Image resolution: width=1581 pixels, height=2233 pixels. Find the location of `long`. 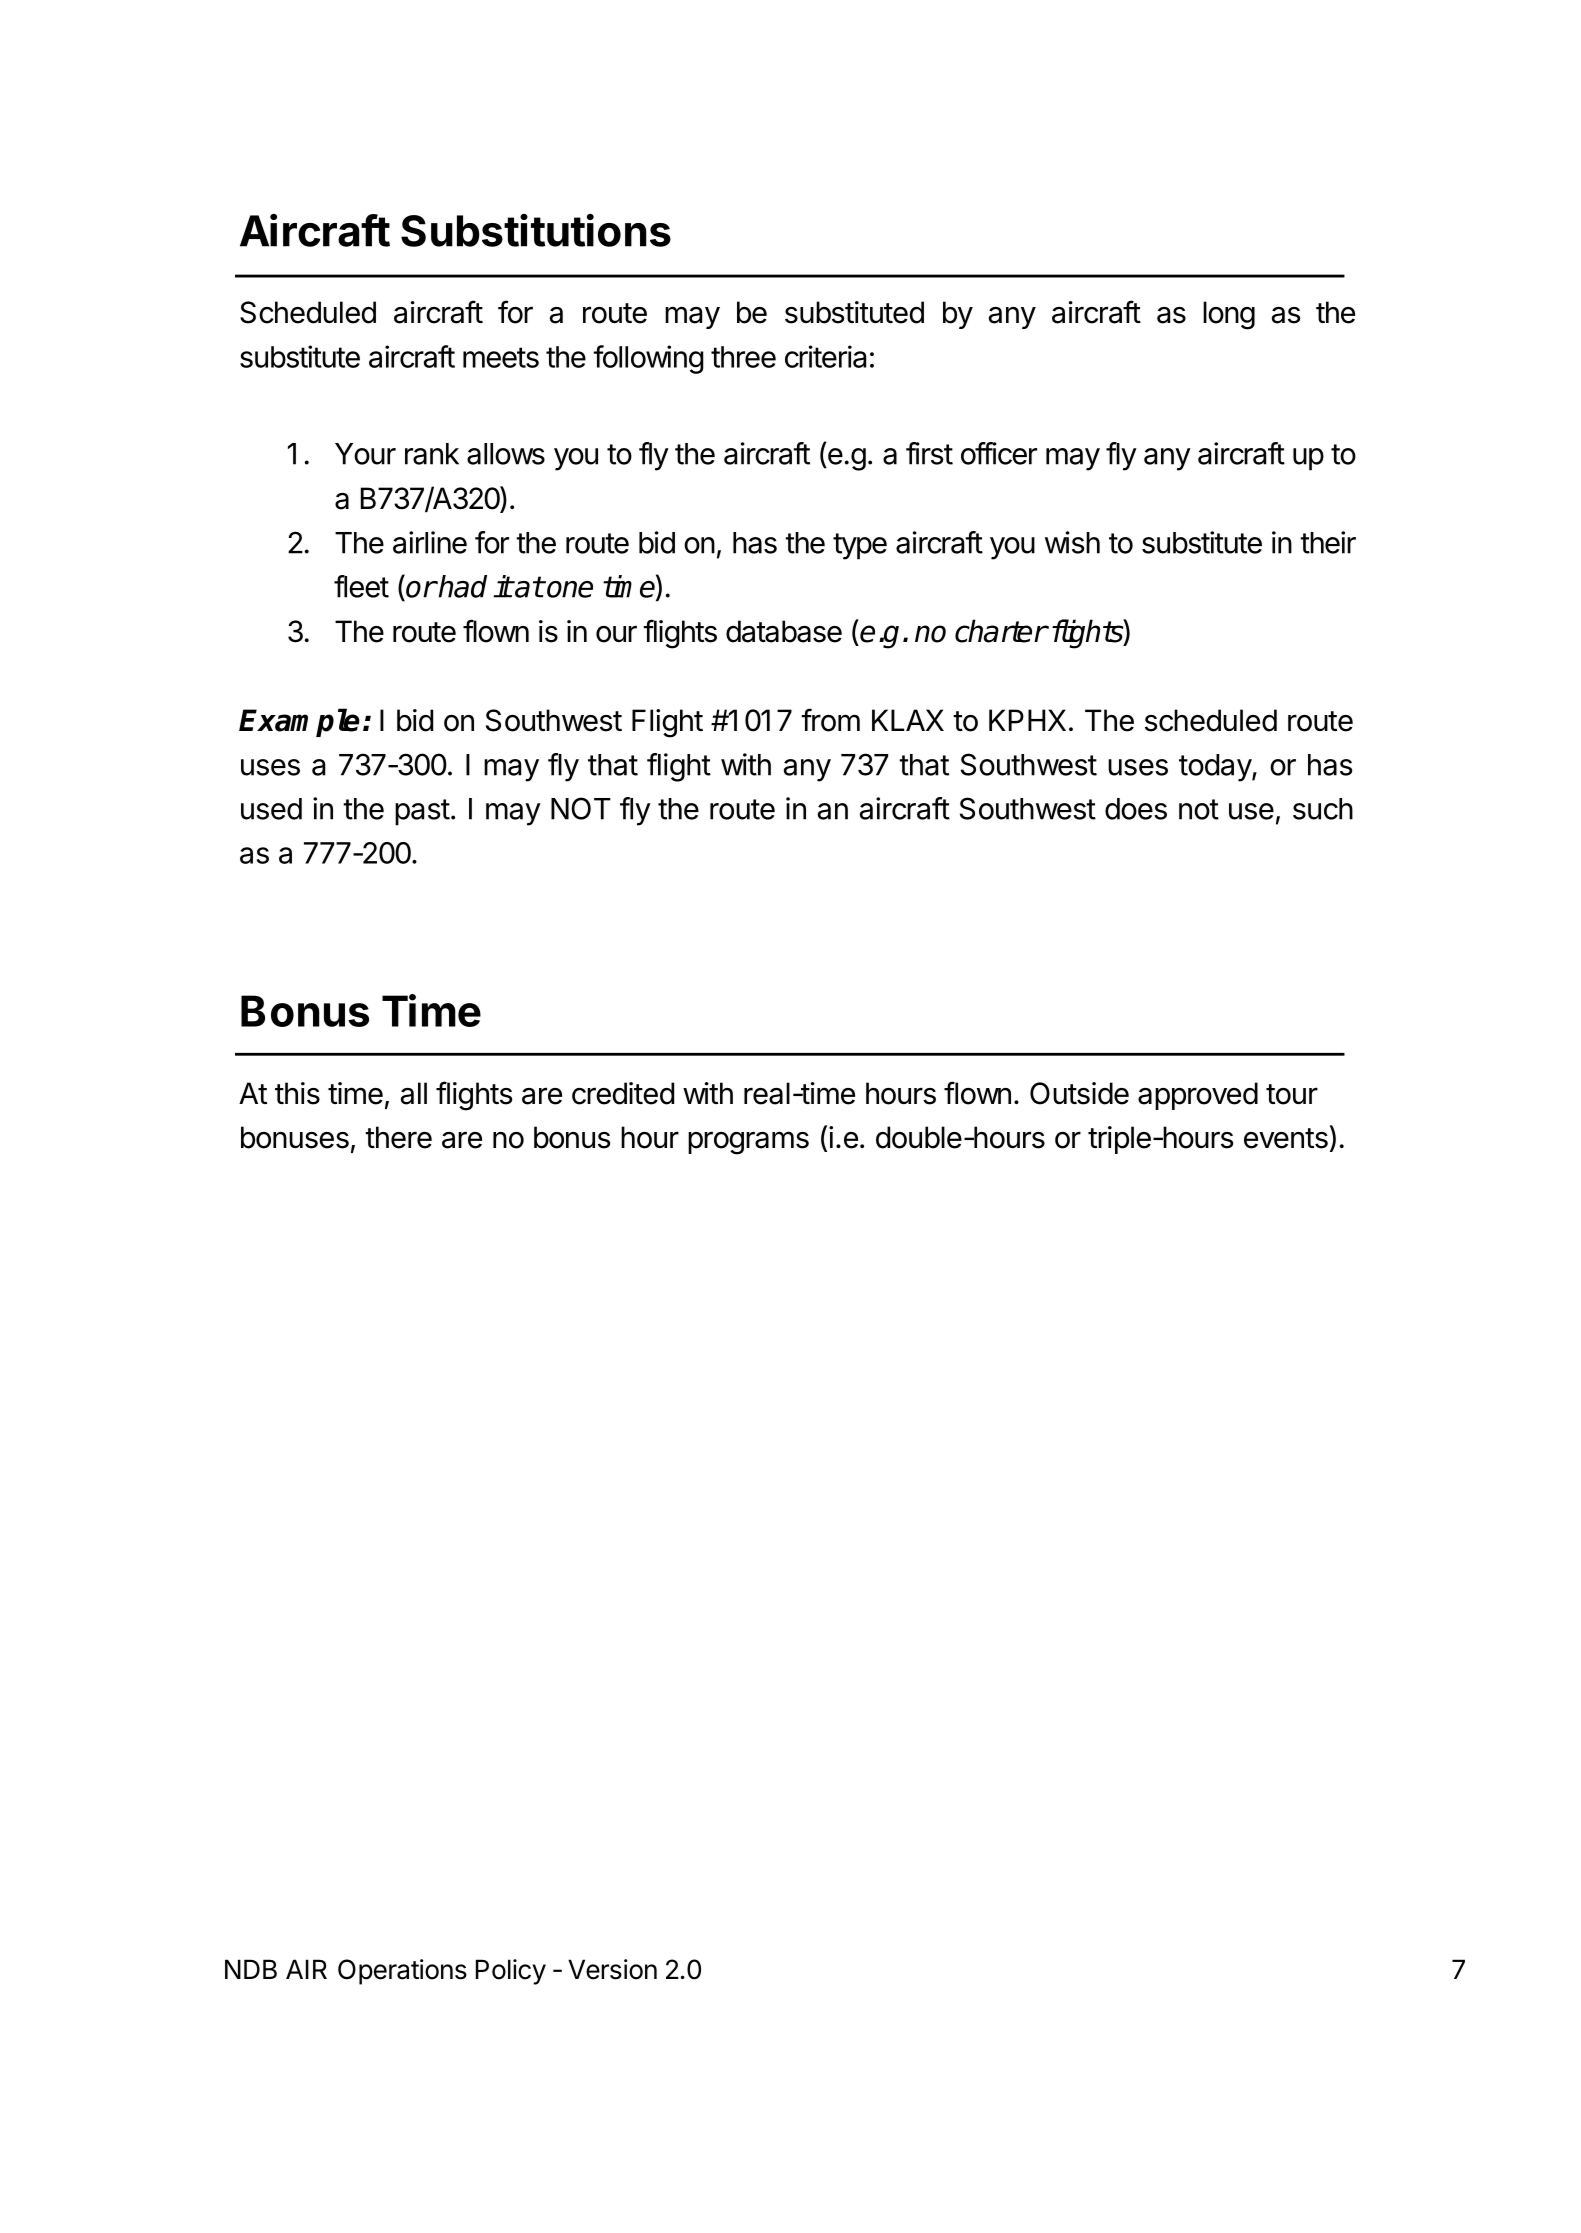

long is located at coordinates (1229, 315).
